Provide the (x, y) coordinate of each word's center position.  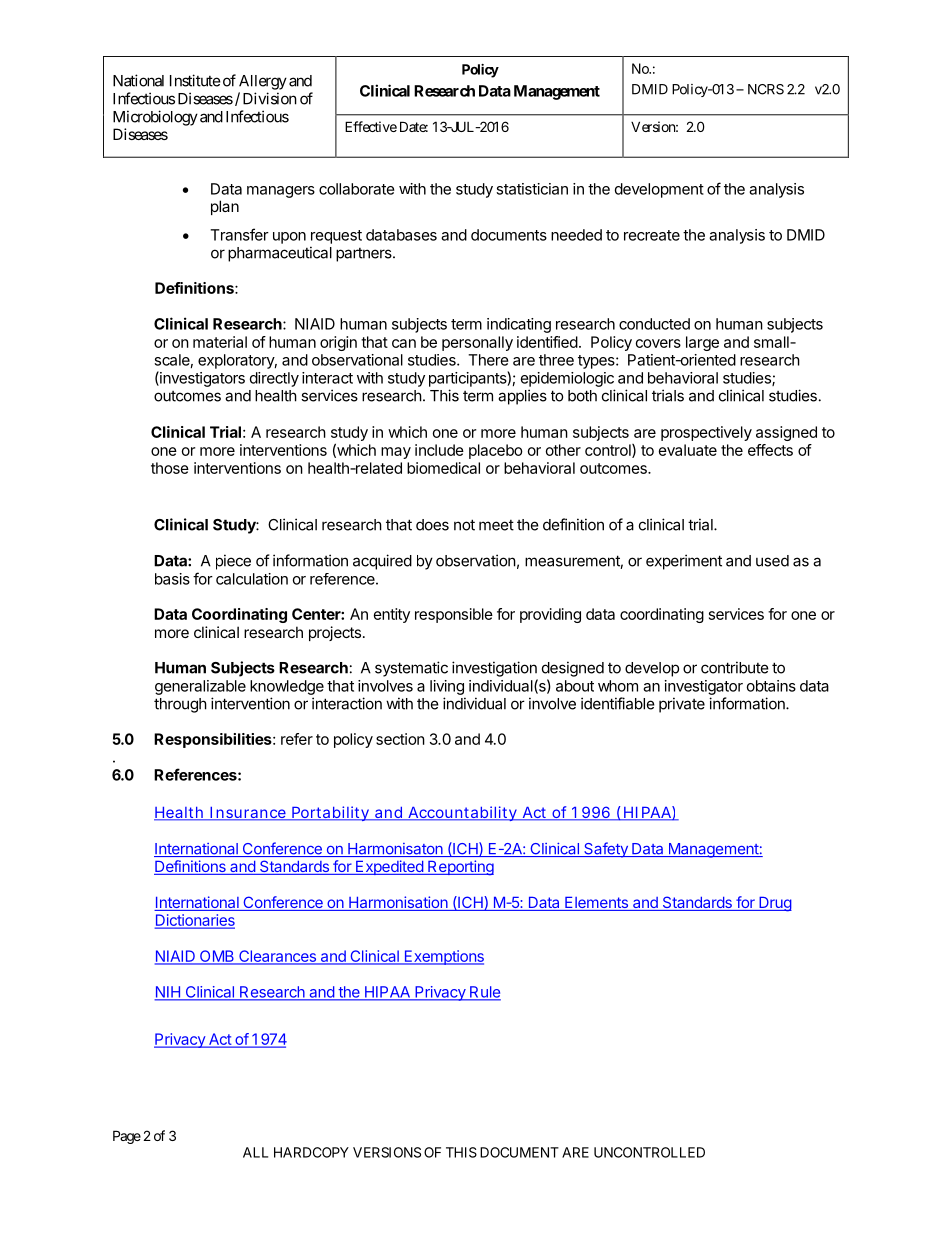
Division (270, 98)
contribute (735, 667)
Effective (371, 126)
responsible (454, 615)
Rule (484, 993)
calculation (252, 579)
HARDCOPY (311, 1152)
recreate (652, 235)
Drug (774, 904)
